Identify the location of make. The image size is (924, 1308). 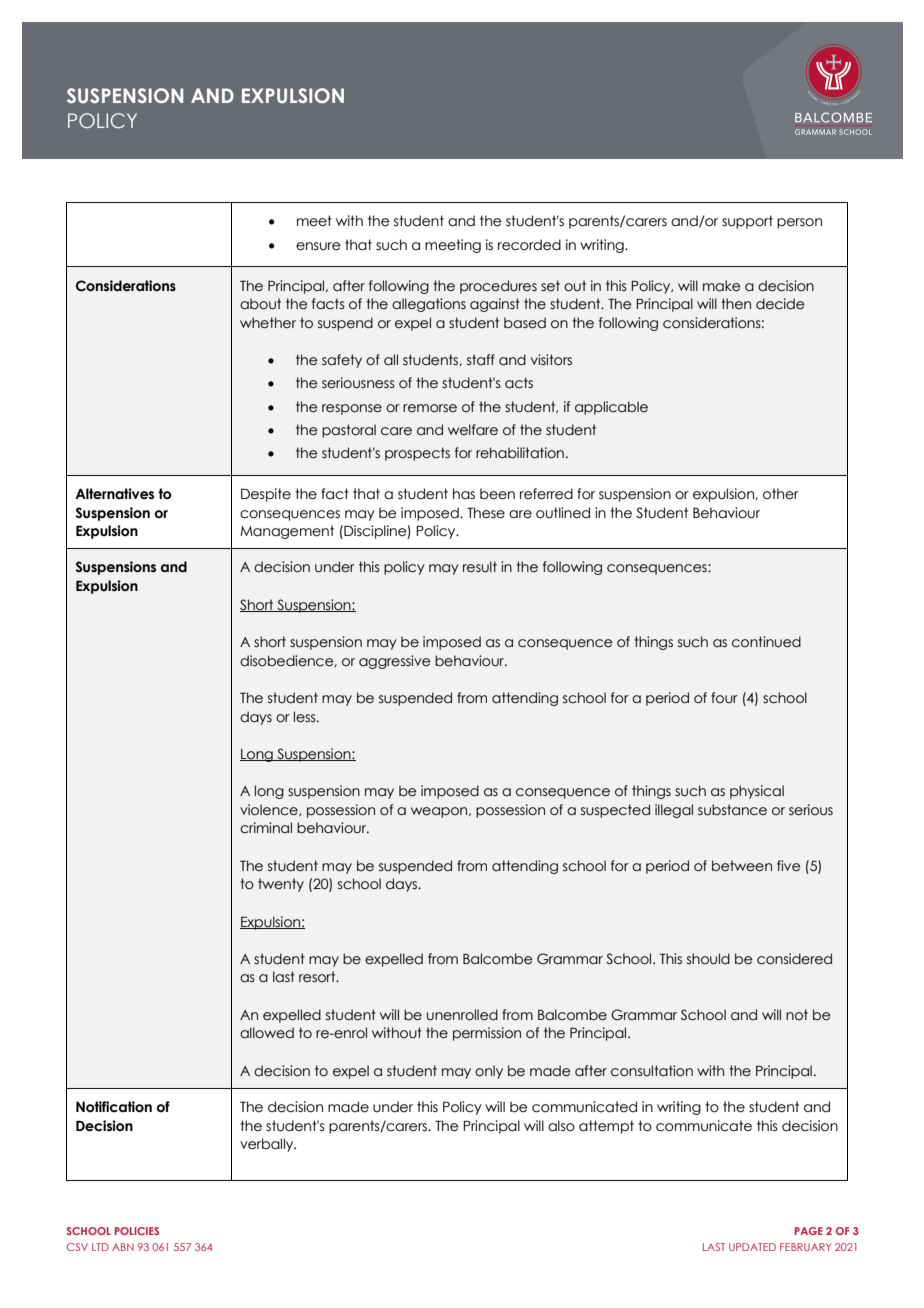
(721, 286).
